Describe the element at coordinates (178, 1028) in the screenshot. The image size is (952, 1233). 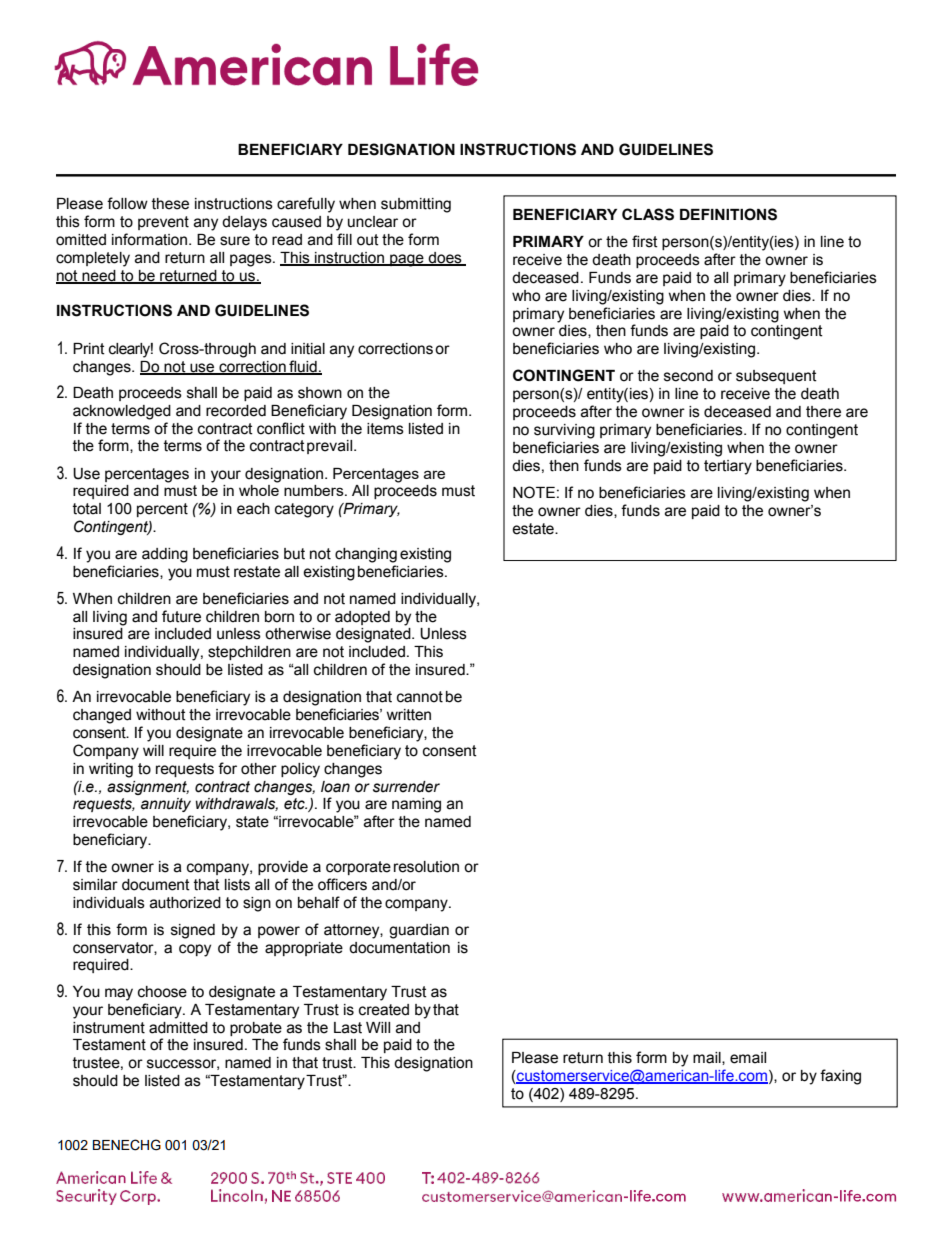
I see `admitted` at that location.
